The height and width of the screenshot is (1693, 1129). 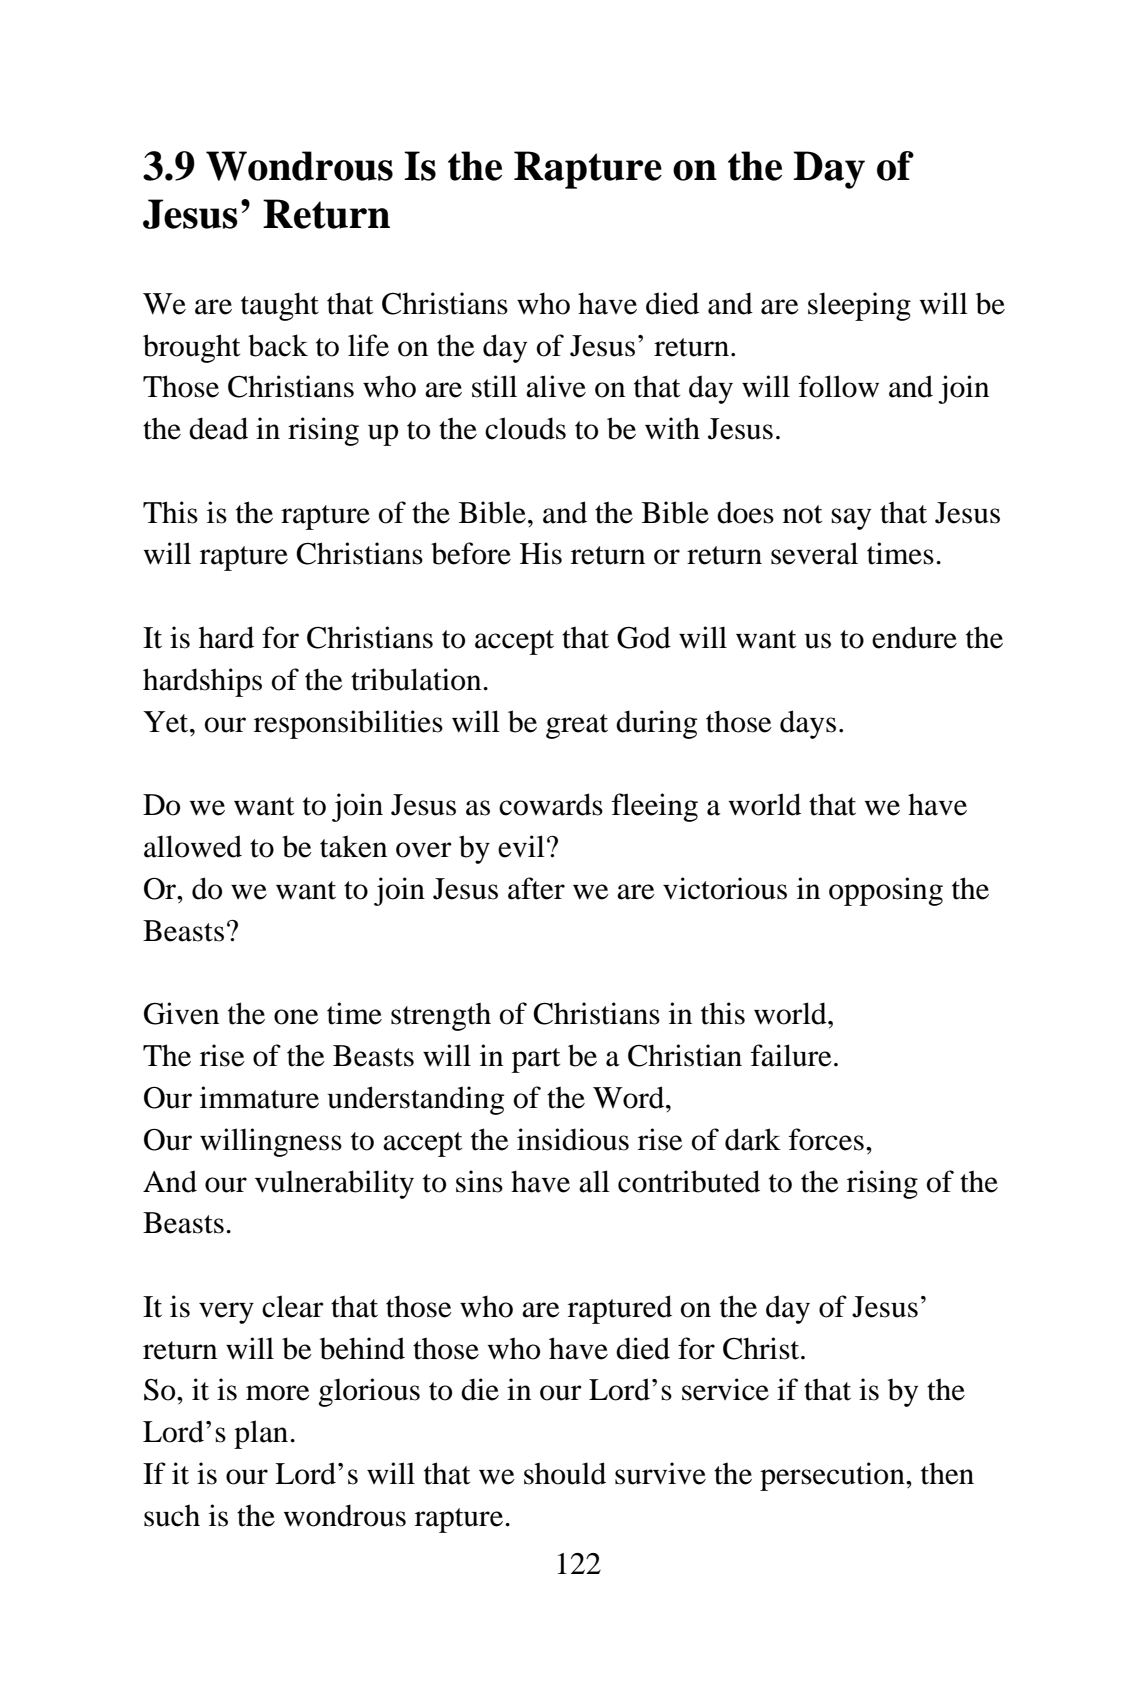 I want to click on should, so click(x=565, y=1473).
